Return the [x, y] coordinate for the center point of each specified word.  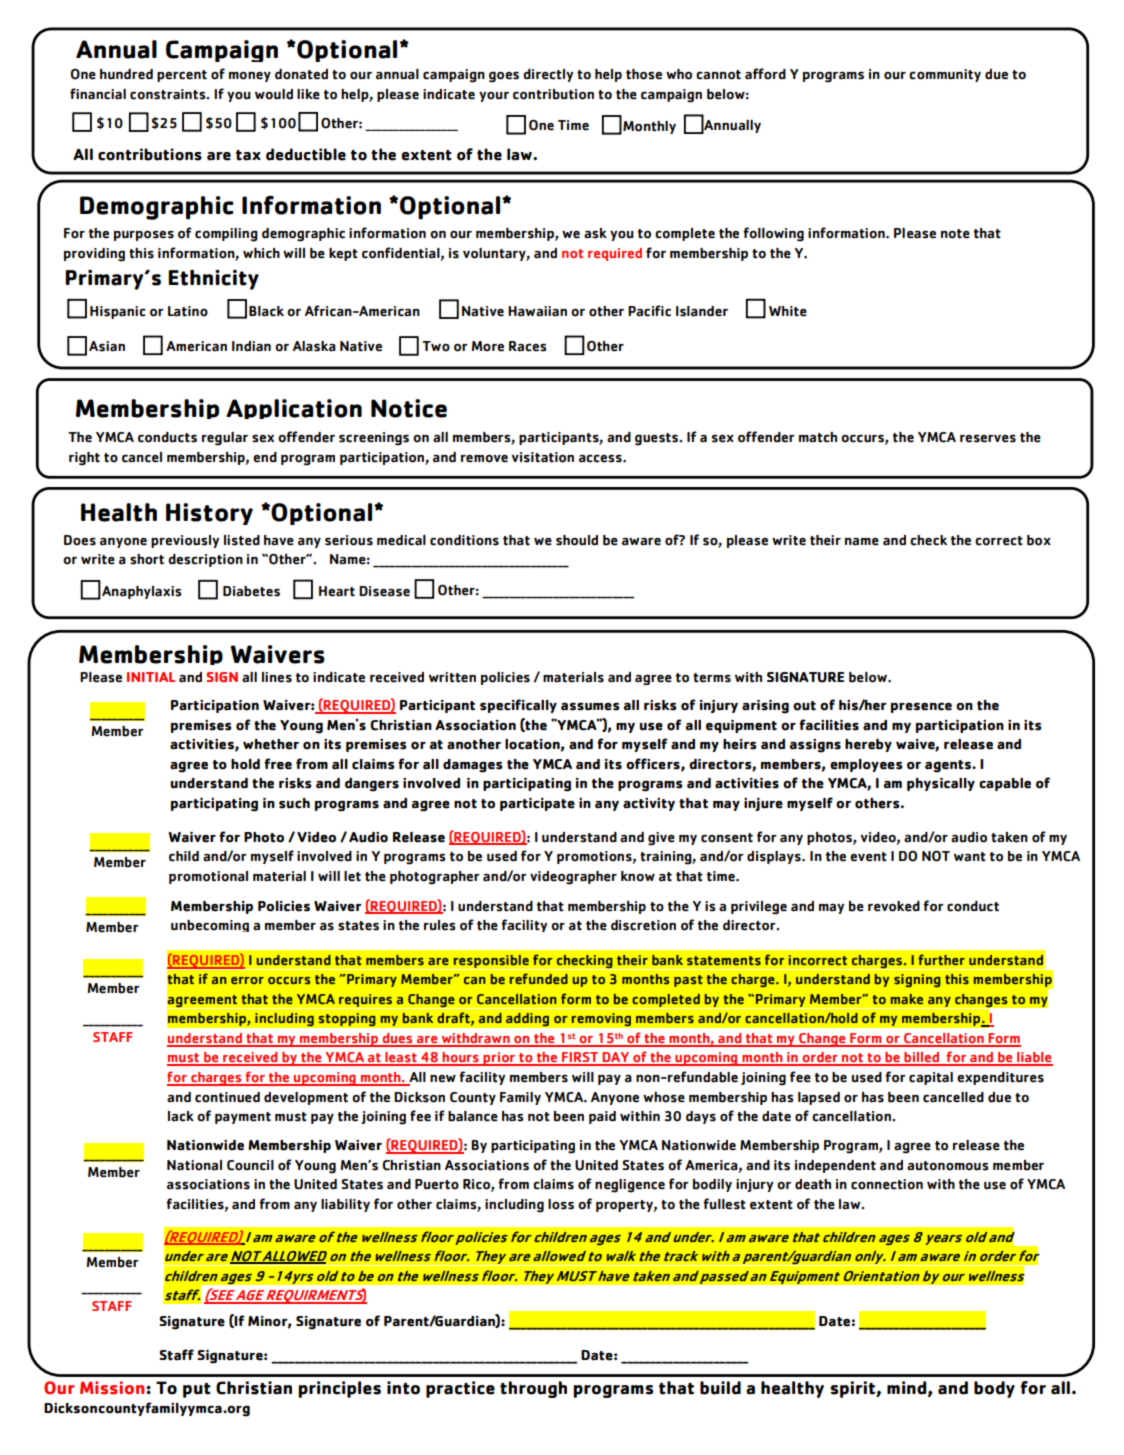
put [197, 1390]
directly [548, 75]
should [577, 540]
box [1039, 540]
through [533, 1389]
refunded [539, 978]
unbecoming [210, 926]
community [945, 75]
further [941, 959]
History [209, 514]
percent [182, 76]
